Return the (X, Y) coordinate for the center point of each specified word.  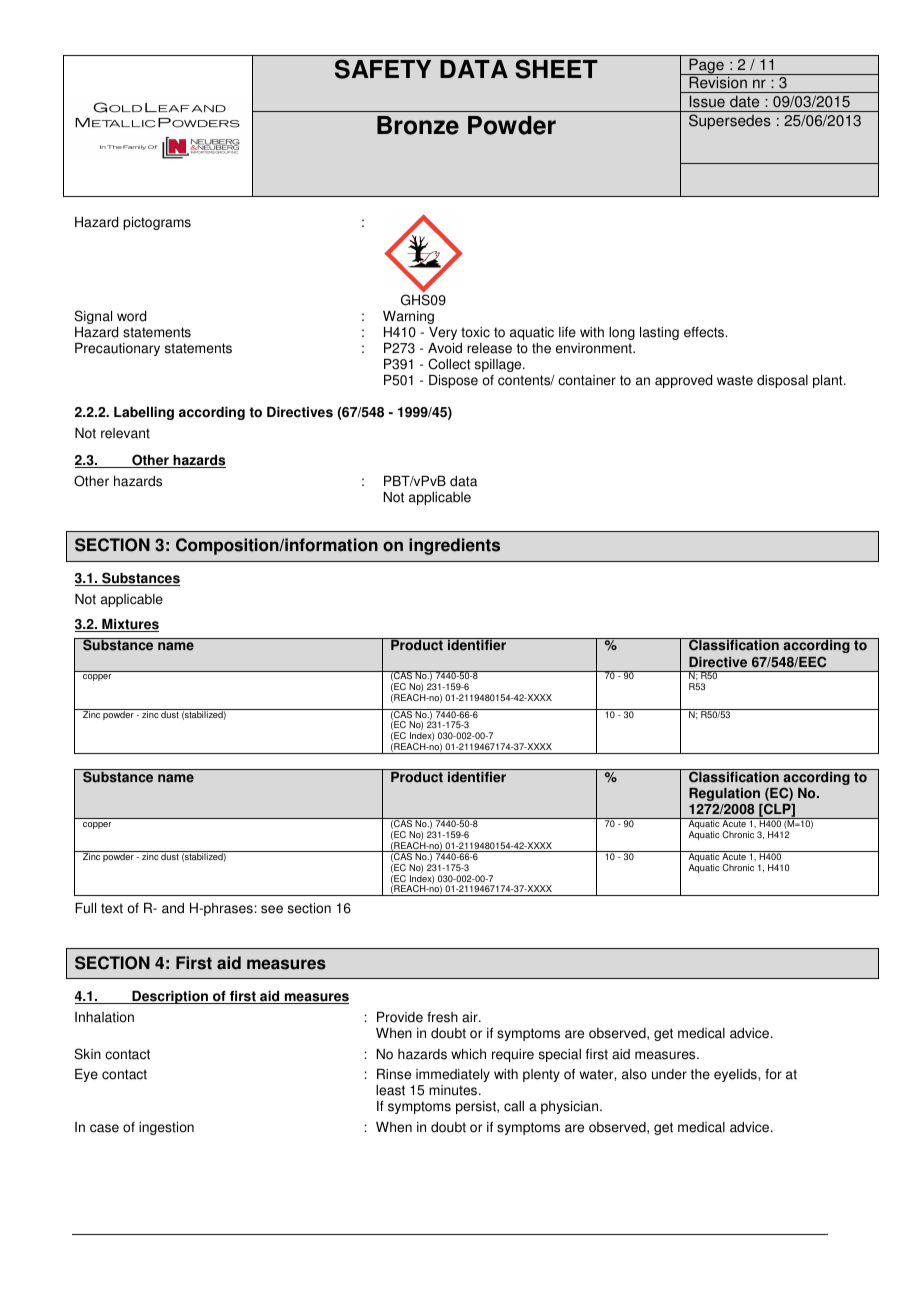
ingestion (166, 1128)
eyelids (736, 1075)
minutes (454, 1090)
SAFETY (383, 69)
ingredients (454, 546)
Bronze (418, 125)
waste (735, 380)
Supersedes (730, 122)
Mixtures (129, 625)
